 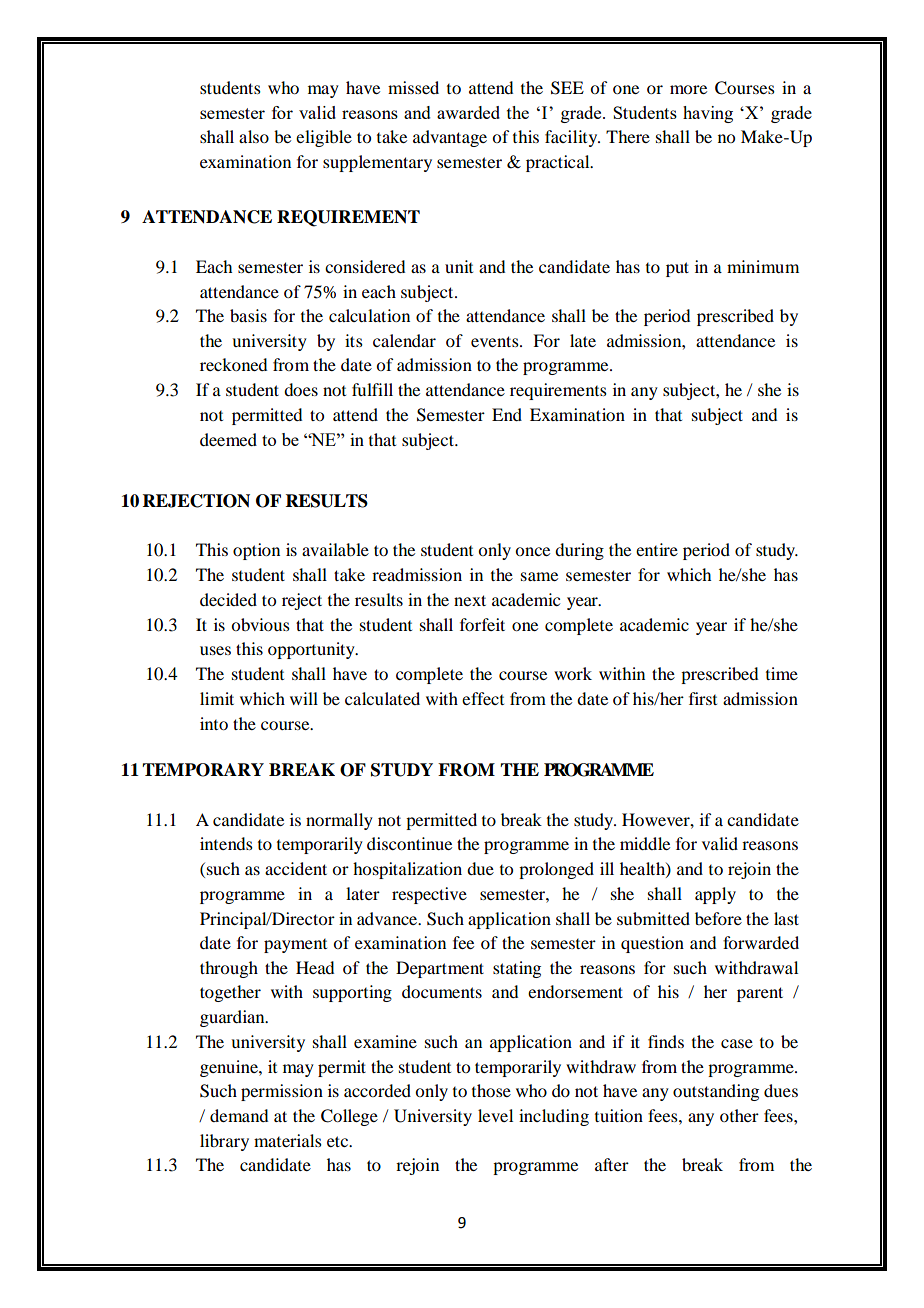 What do you see at coordinates (532, 551) in the image?
I see `once` at bounding box center [532, 551].
